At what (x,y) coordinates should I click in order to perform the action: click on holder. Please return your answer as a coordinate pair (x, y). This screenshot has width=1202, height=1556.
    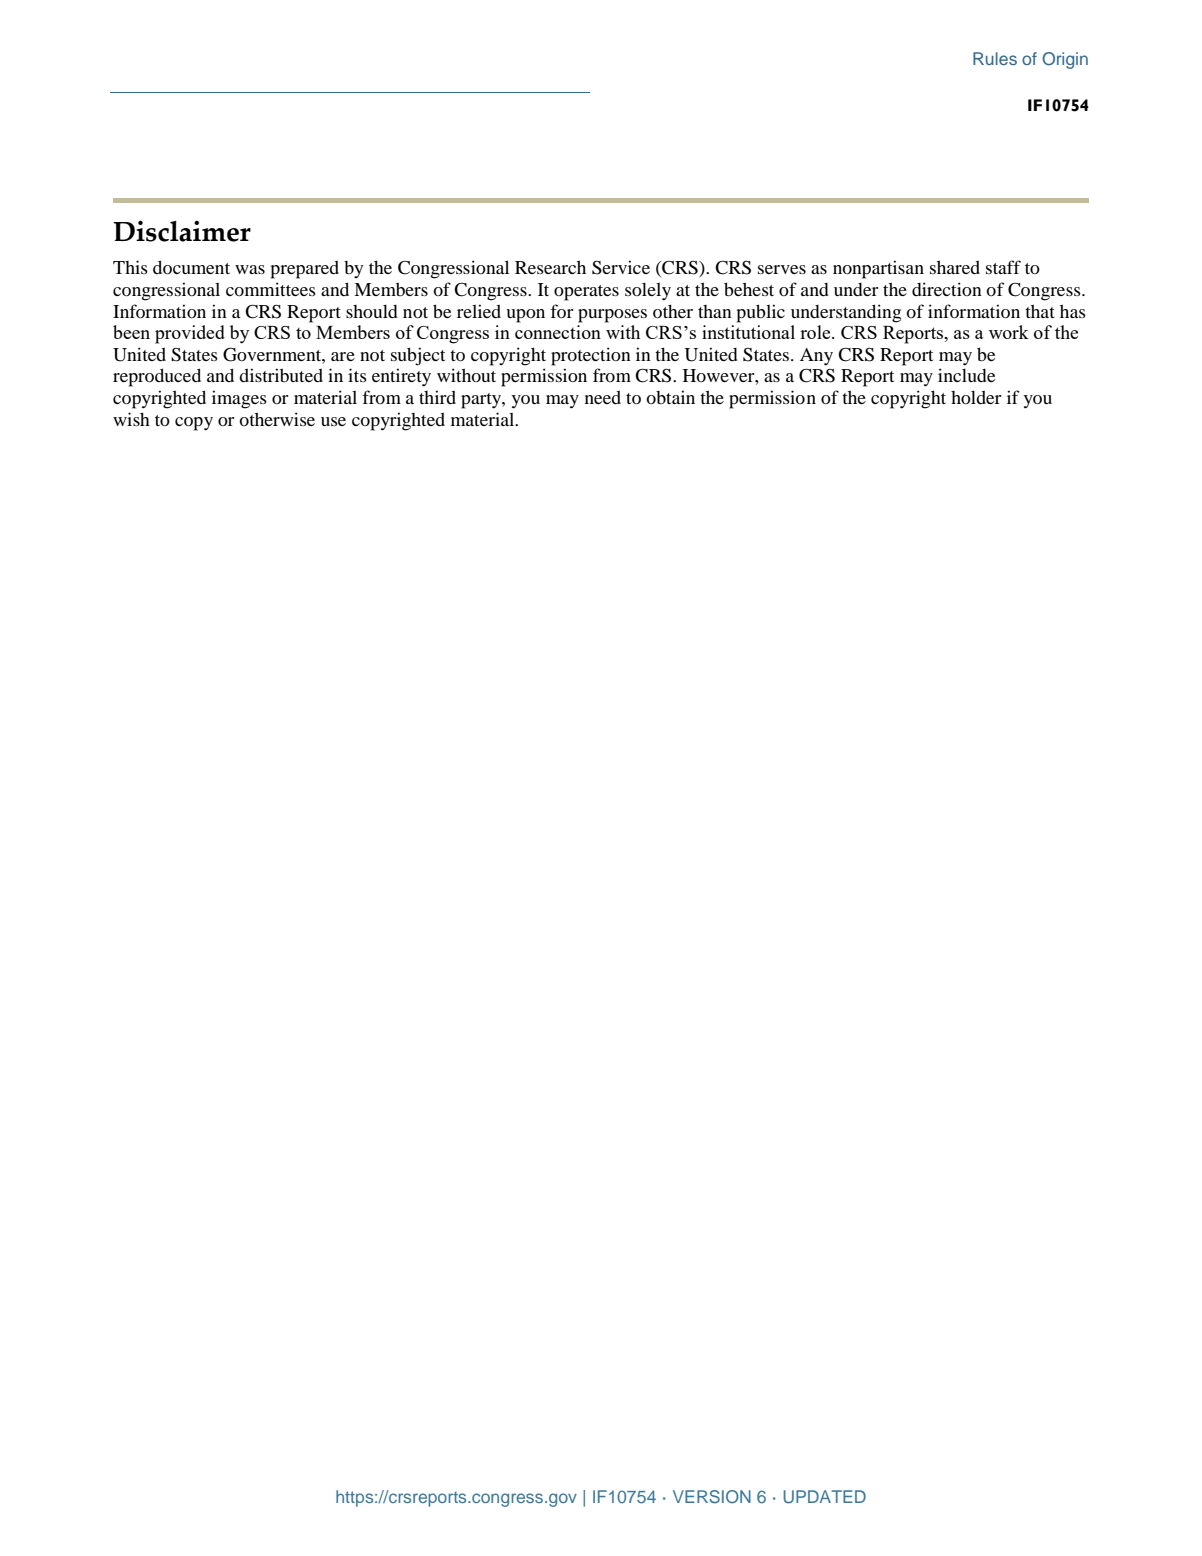
    Looking at the image, I should click on (976, 397).
